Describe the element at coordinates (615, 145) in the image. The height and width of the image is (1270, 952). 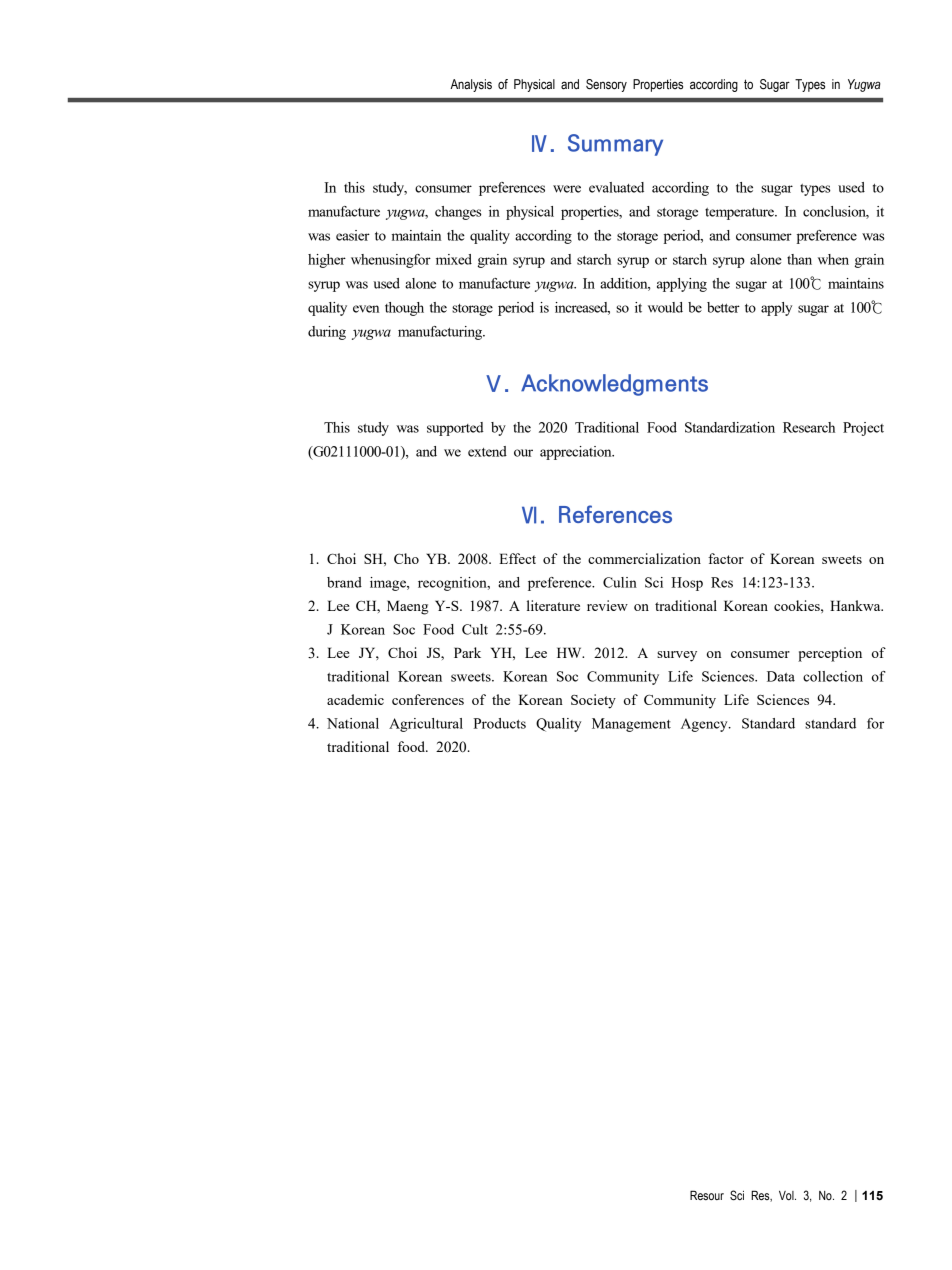
I see `Summary` at that location.
